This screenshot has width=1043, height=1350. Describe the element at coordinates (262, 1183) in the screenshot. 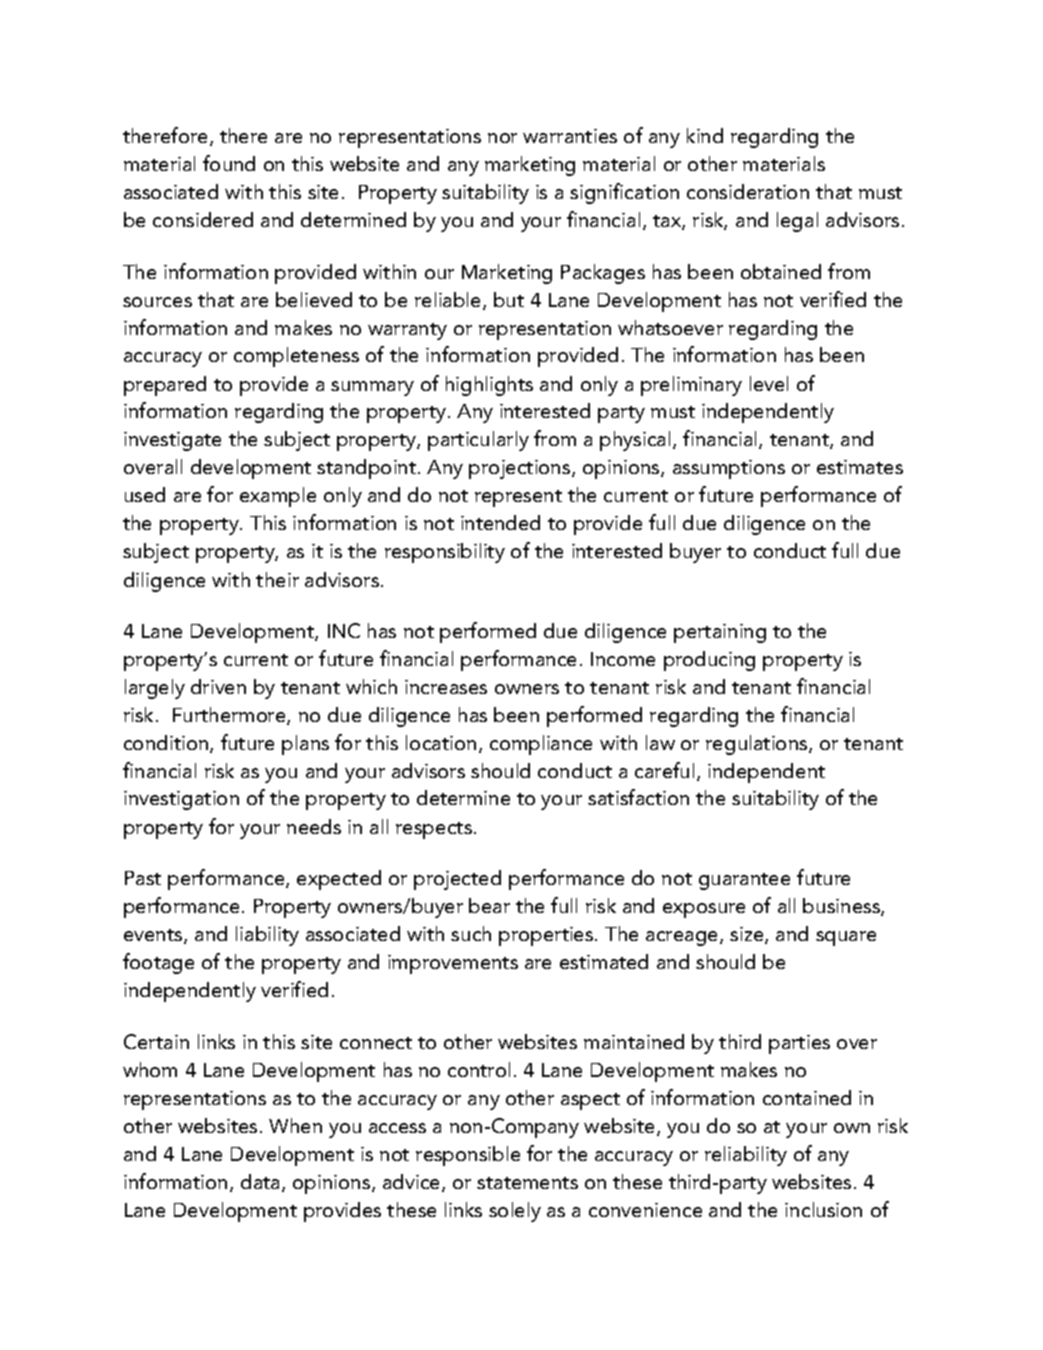

I see `data` at that location.
